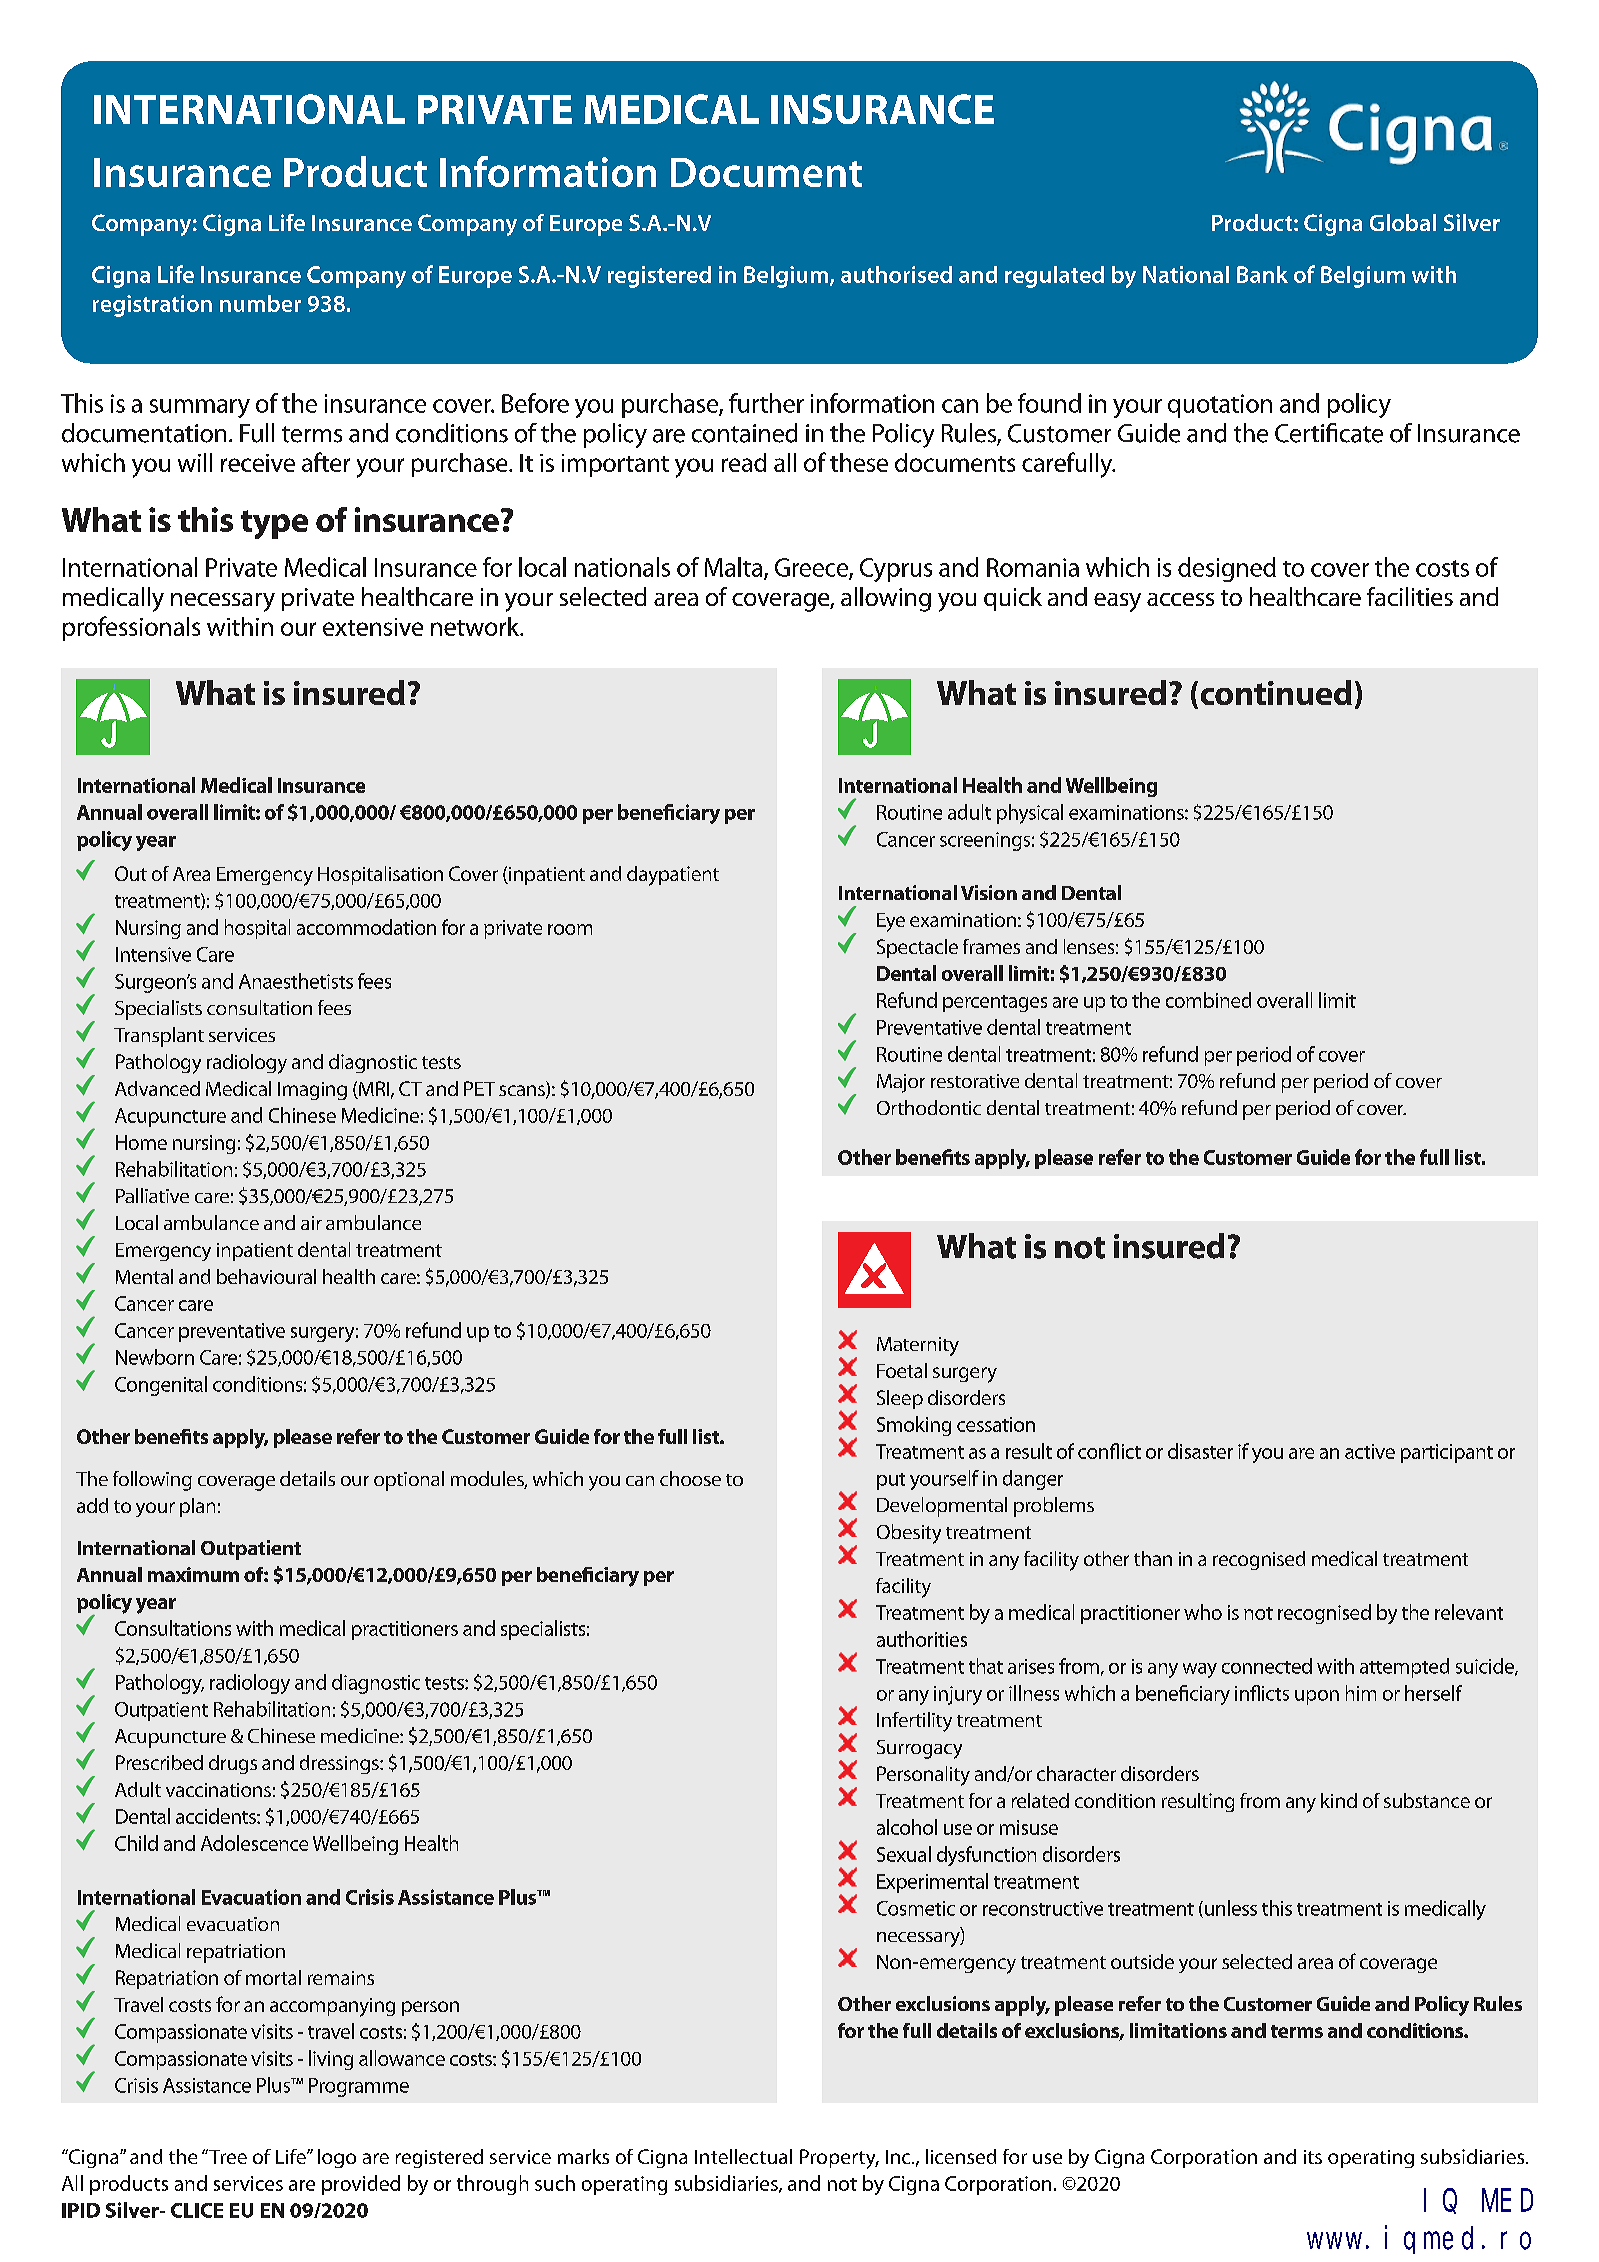 This screenshot has height=2262, width=1599. I want to click on active, so click(1370, 1451).
